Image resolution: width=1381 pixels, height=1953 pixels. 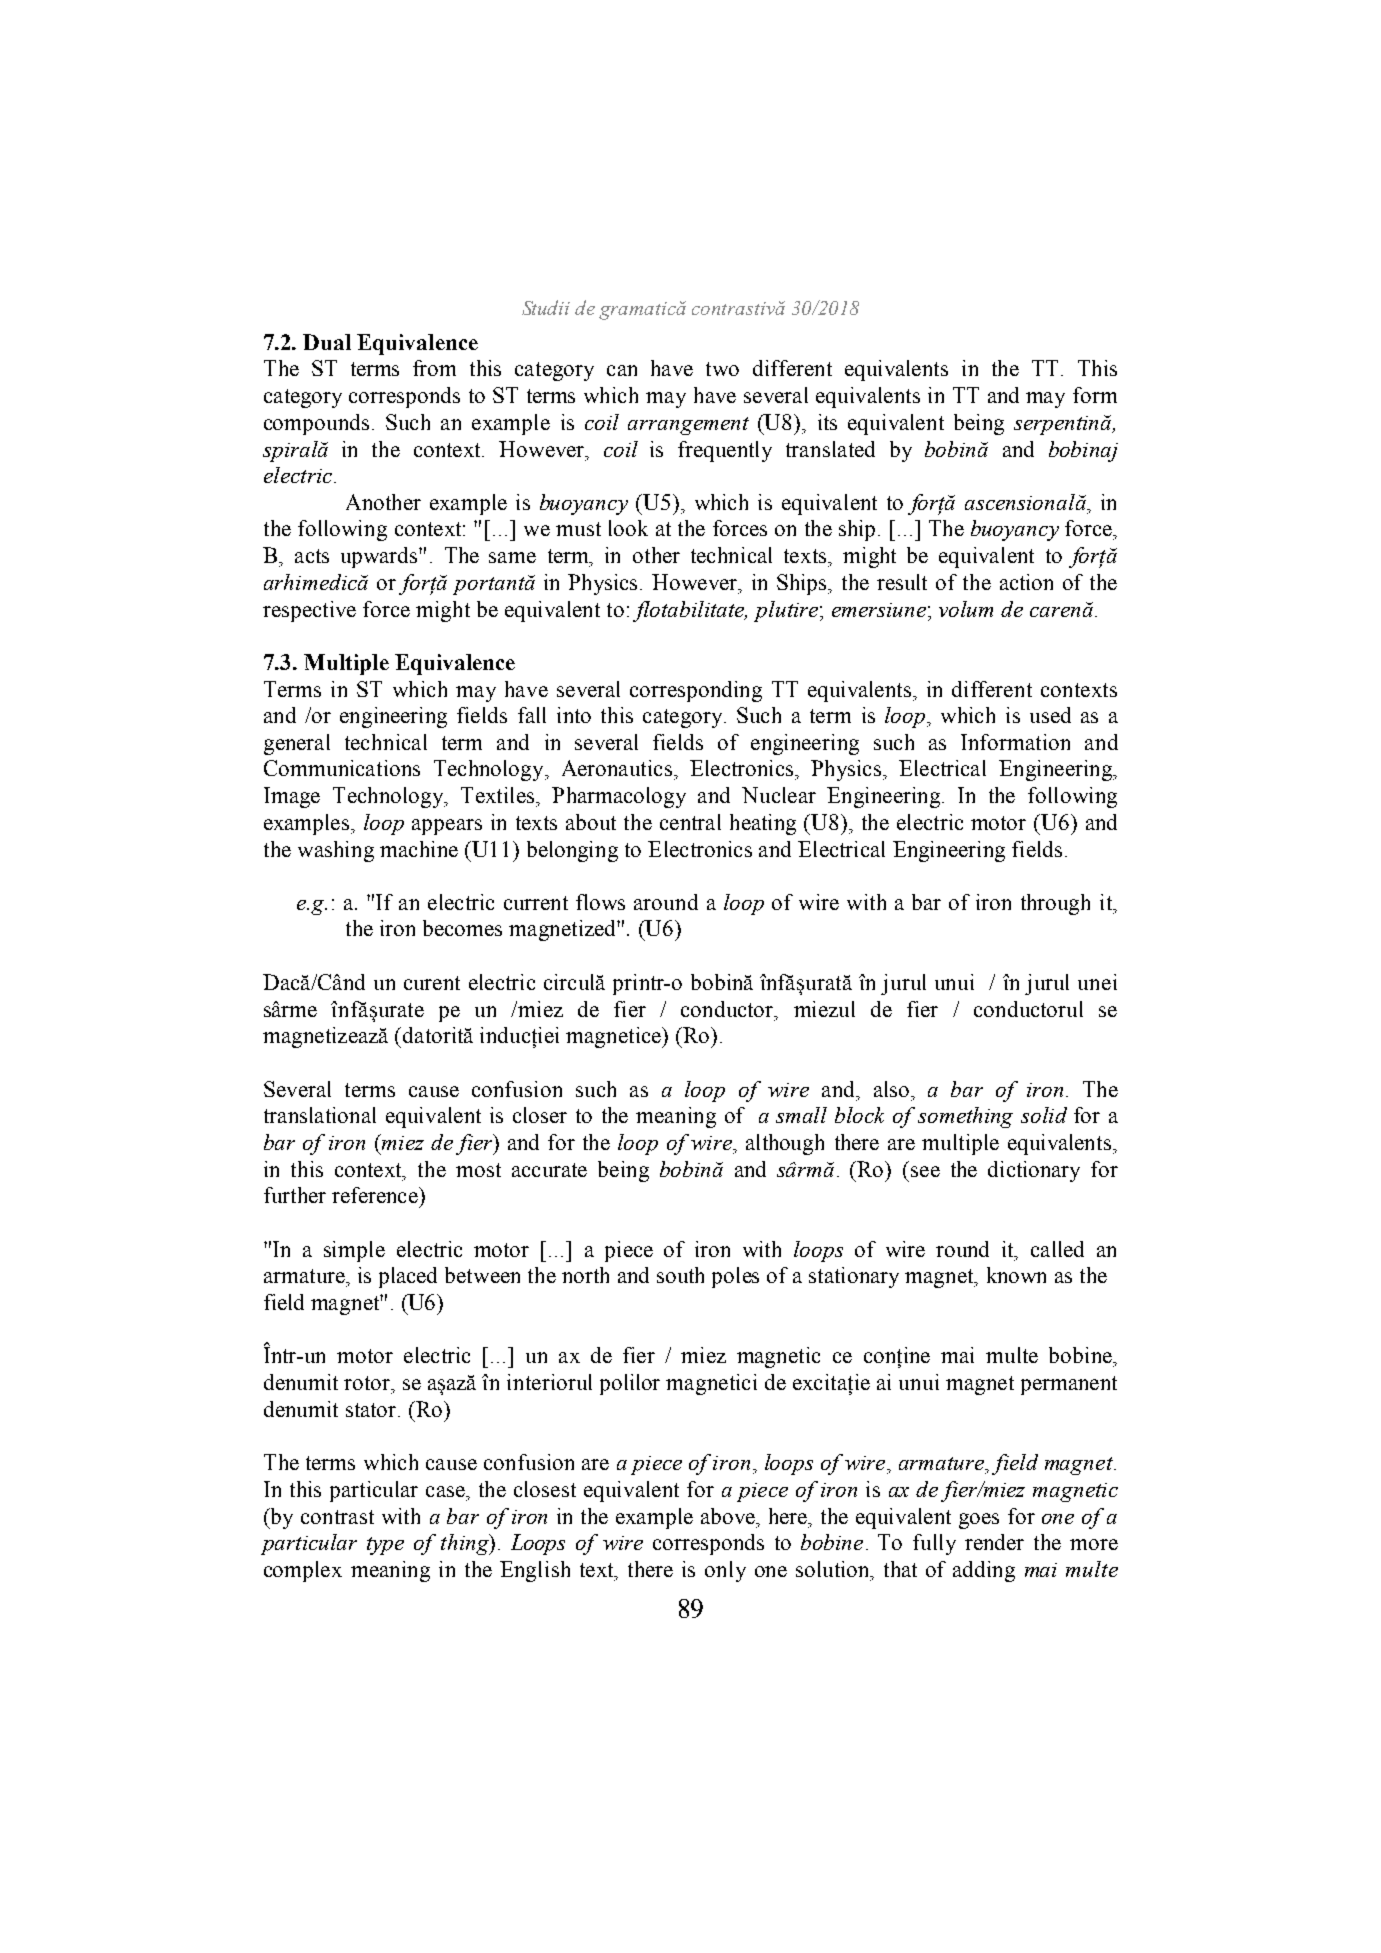 I want to click on corresponding, so click(x=696, y=691).
